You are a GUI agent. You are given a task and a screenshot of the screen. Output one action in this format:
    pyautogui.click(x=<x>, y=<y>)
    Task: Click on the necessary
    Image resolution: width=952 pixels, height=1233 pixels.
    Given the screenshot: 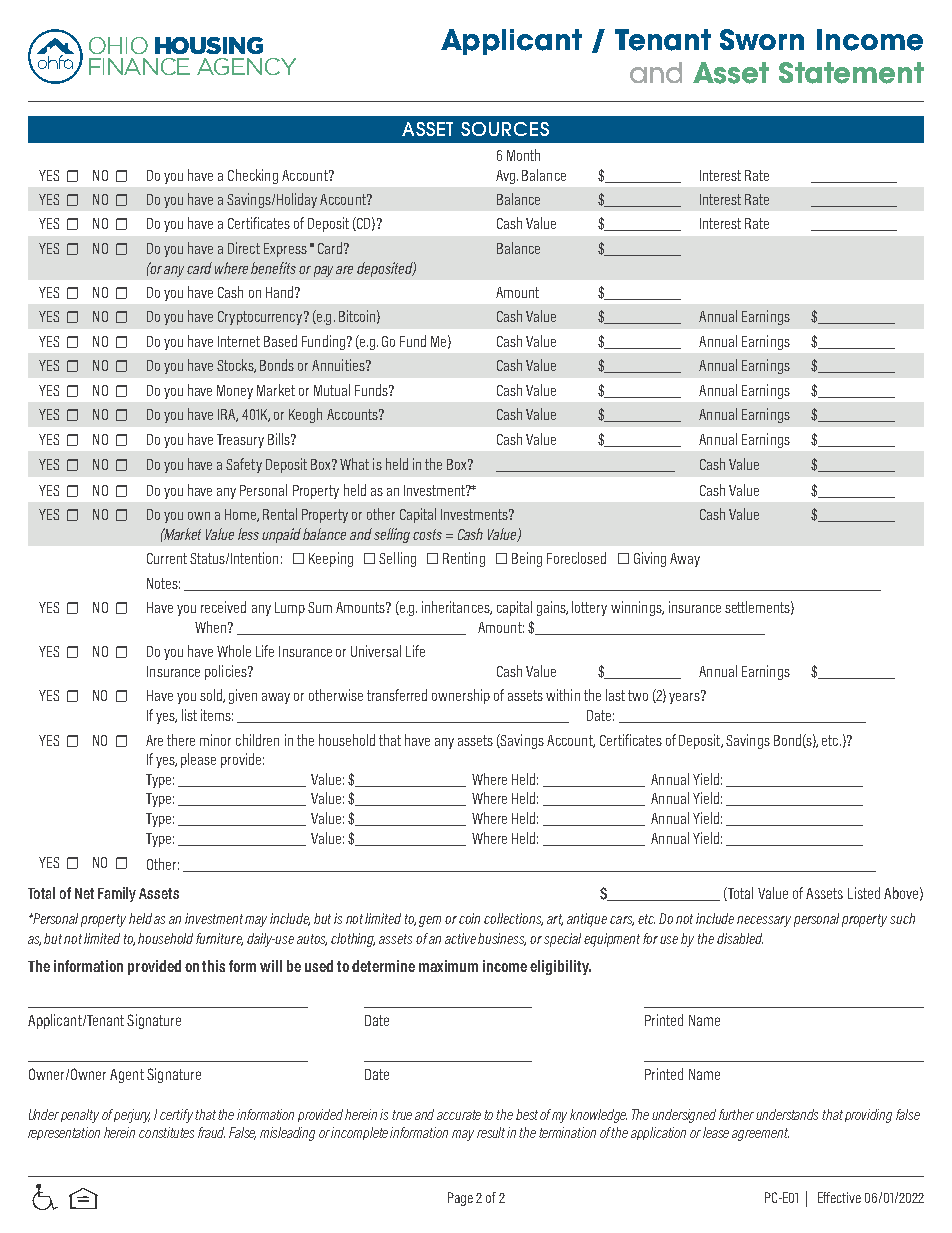 What is the action you would take?
    pyautogui.click(x=764, y=921)
